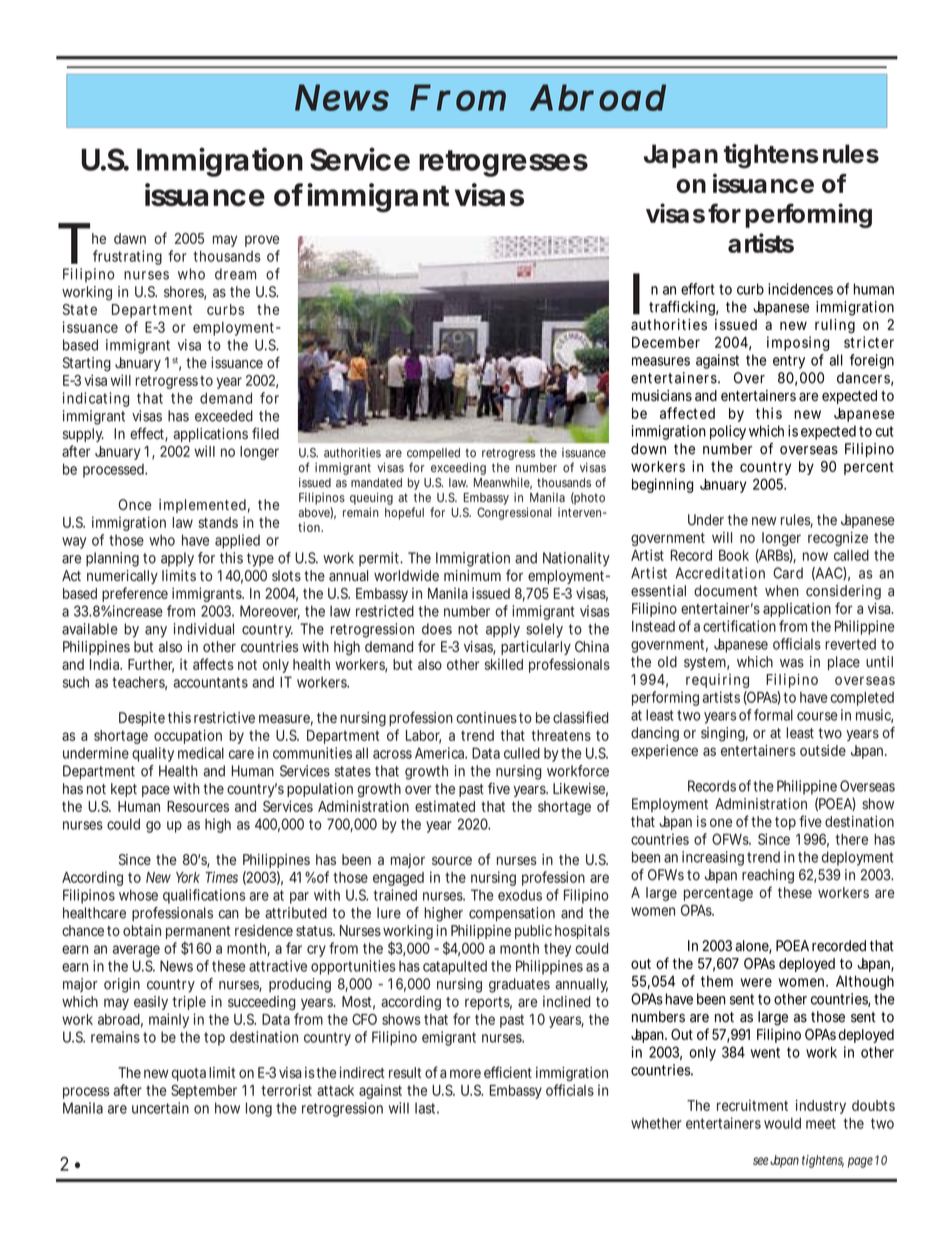 This page has width=952, height=1233. I want to click on efficient, so click(508, 1072).
